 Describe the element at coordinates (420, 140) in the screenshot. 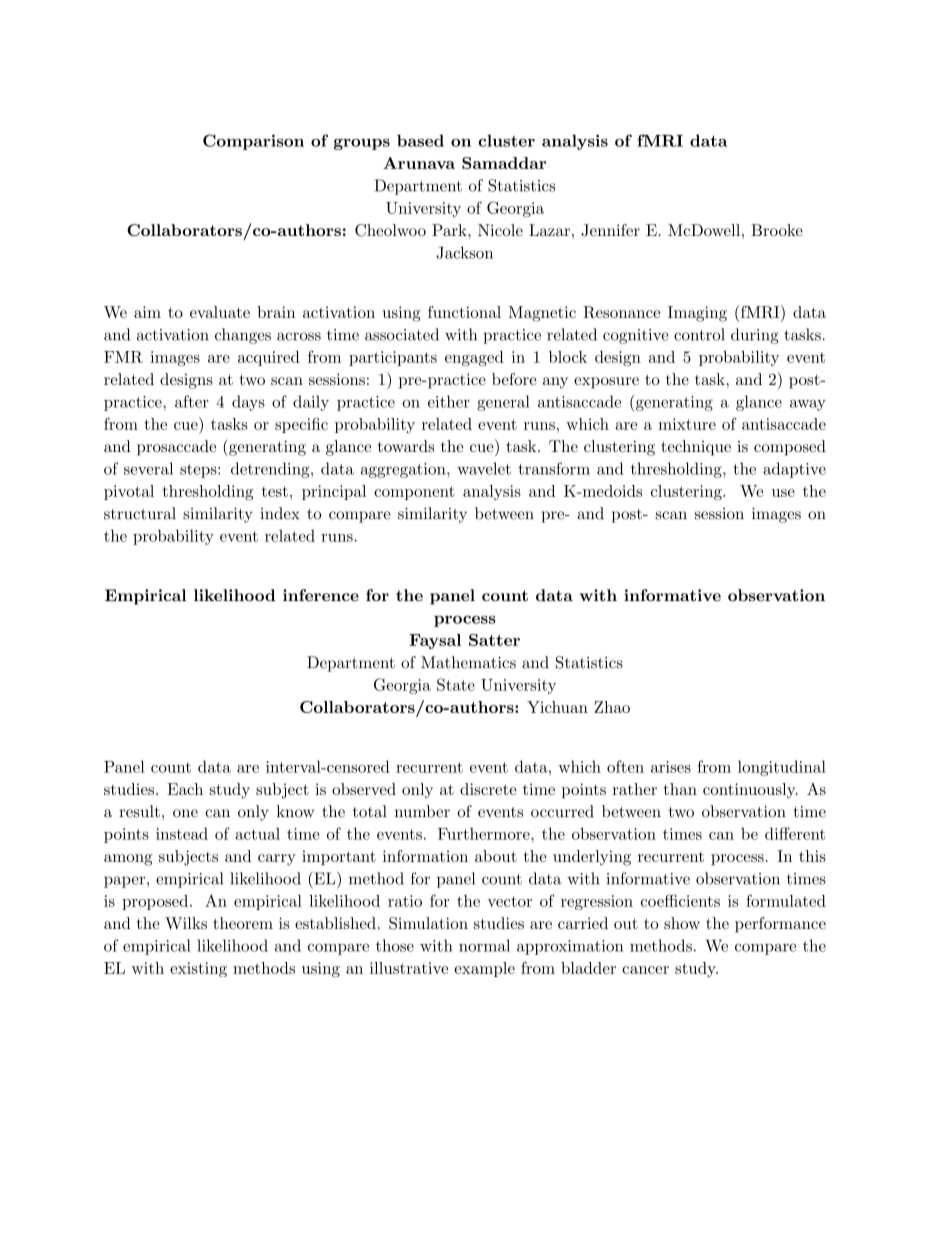

I see `based` at that location.
